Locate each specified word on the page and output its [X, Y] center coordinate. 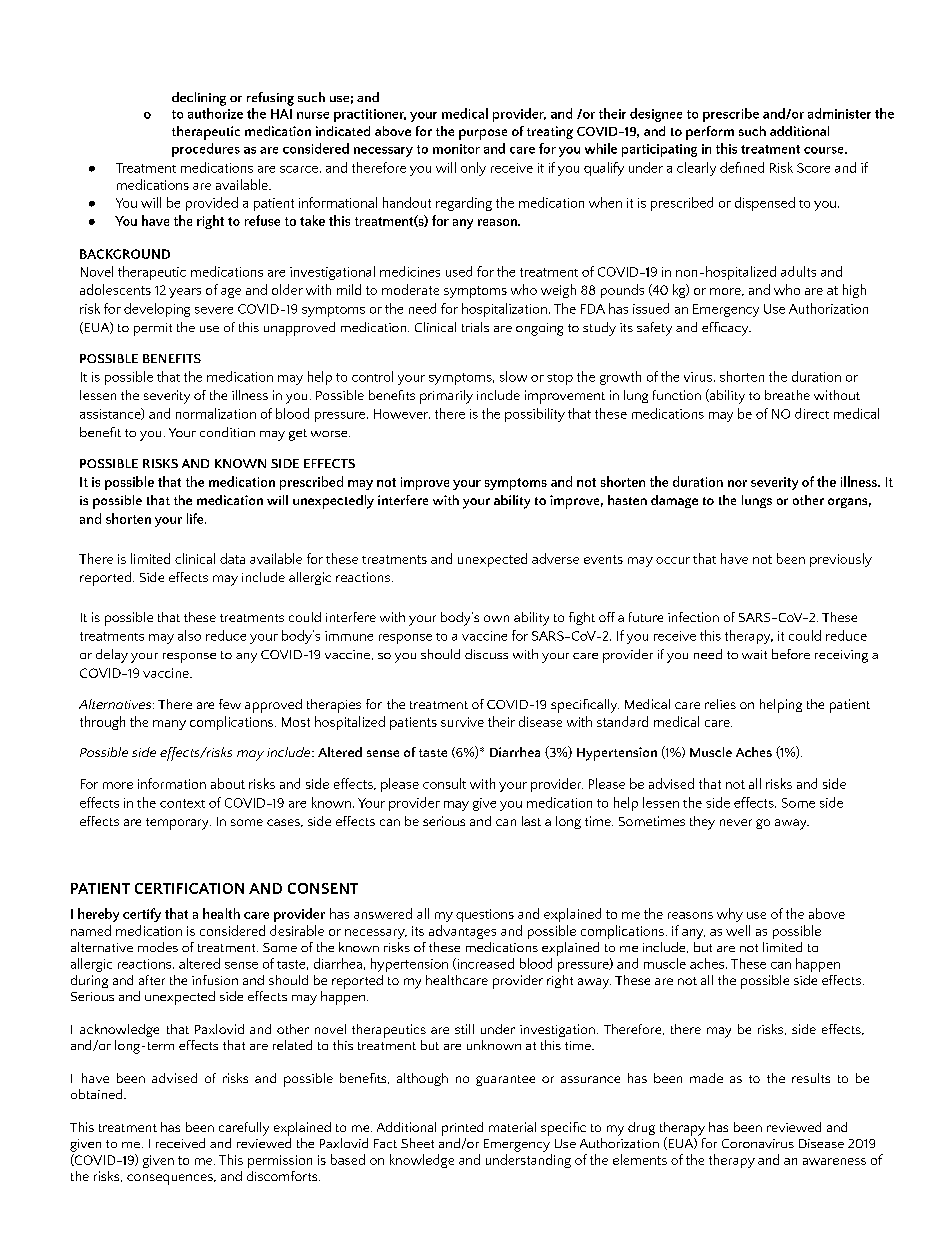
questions [485, 915]
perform [710, 133]
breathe [787, 395]
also [189, 635]
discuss [486, 654]
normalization [216, 413]
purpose [483, 134]
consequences [171, 1179]
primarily [446, 397]
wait [754, 654]
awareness [834, 1161]
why [730, 915]
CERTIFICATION [189, 888]
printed [462, 1129]
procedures [206, 150]
